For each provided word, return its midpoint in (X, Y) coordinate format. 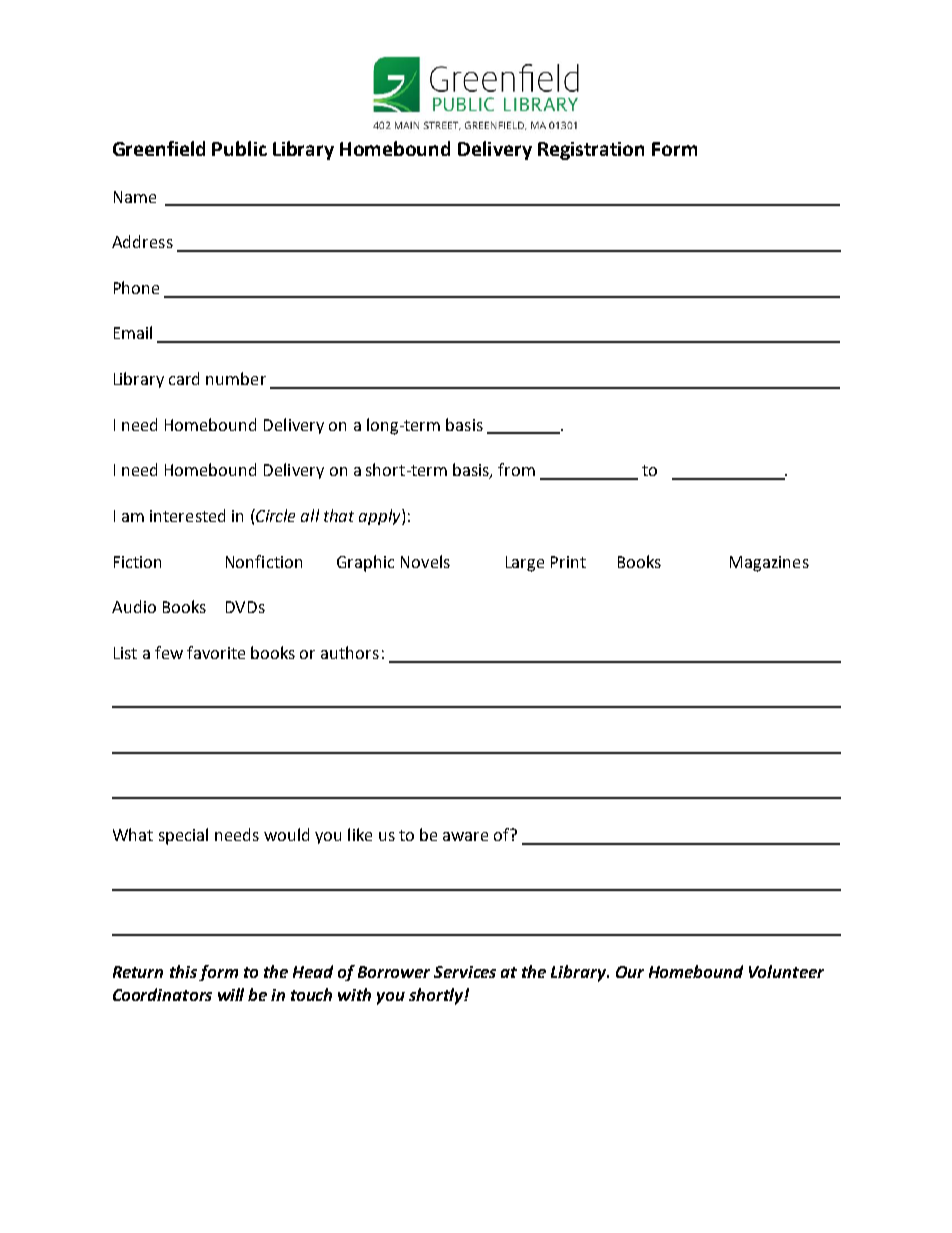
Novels (425, 561)
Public (239, 148)
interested (187, 515)
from (516, 469)
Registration (591, 151)
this (183, 971)
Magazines (769, 564)
